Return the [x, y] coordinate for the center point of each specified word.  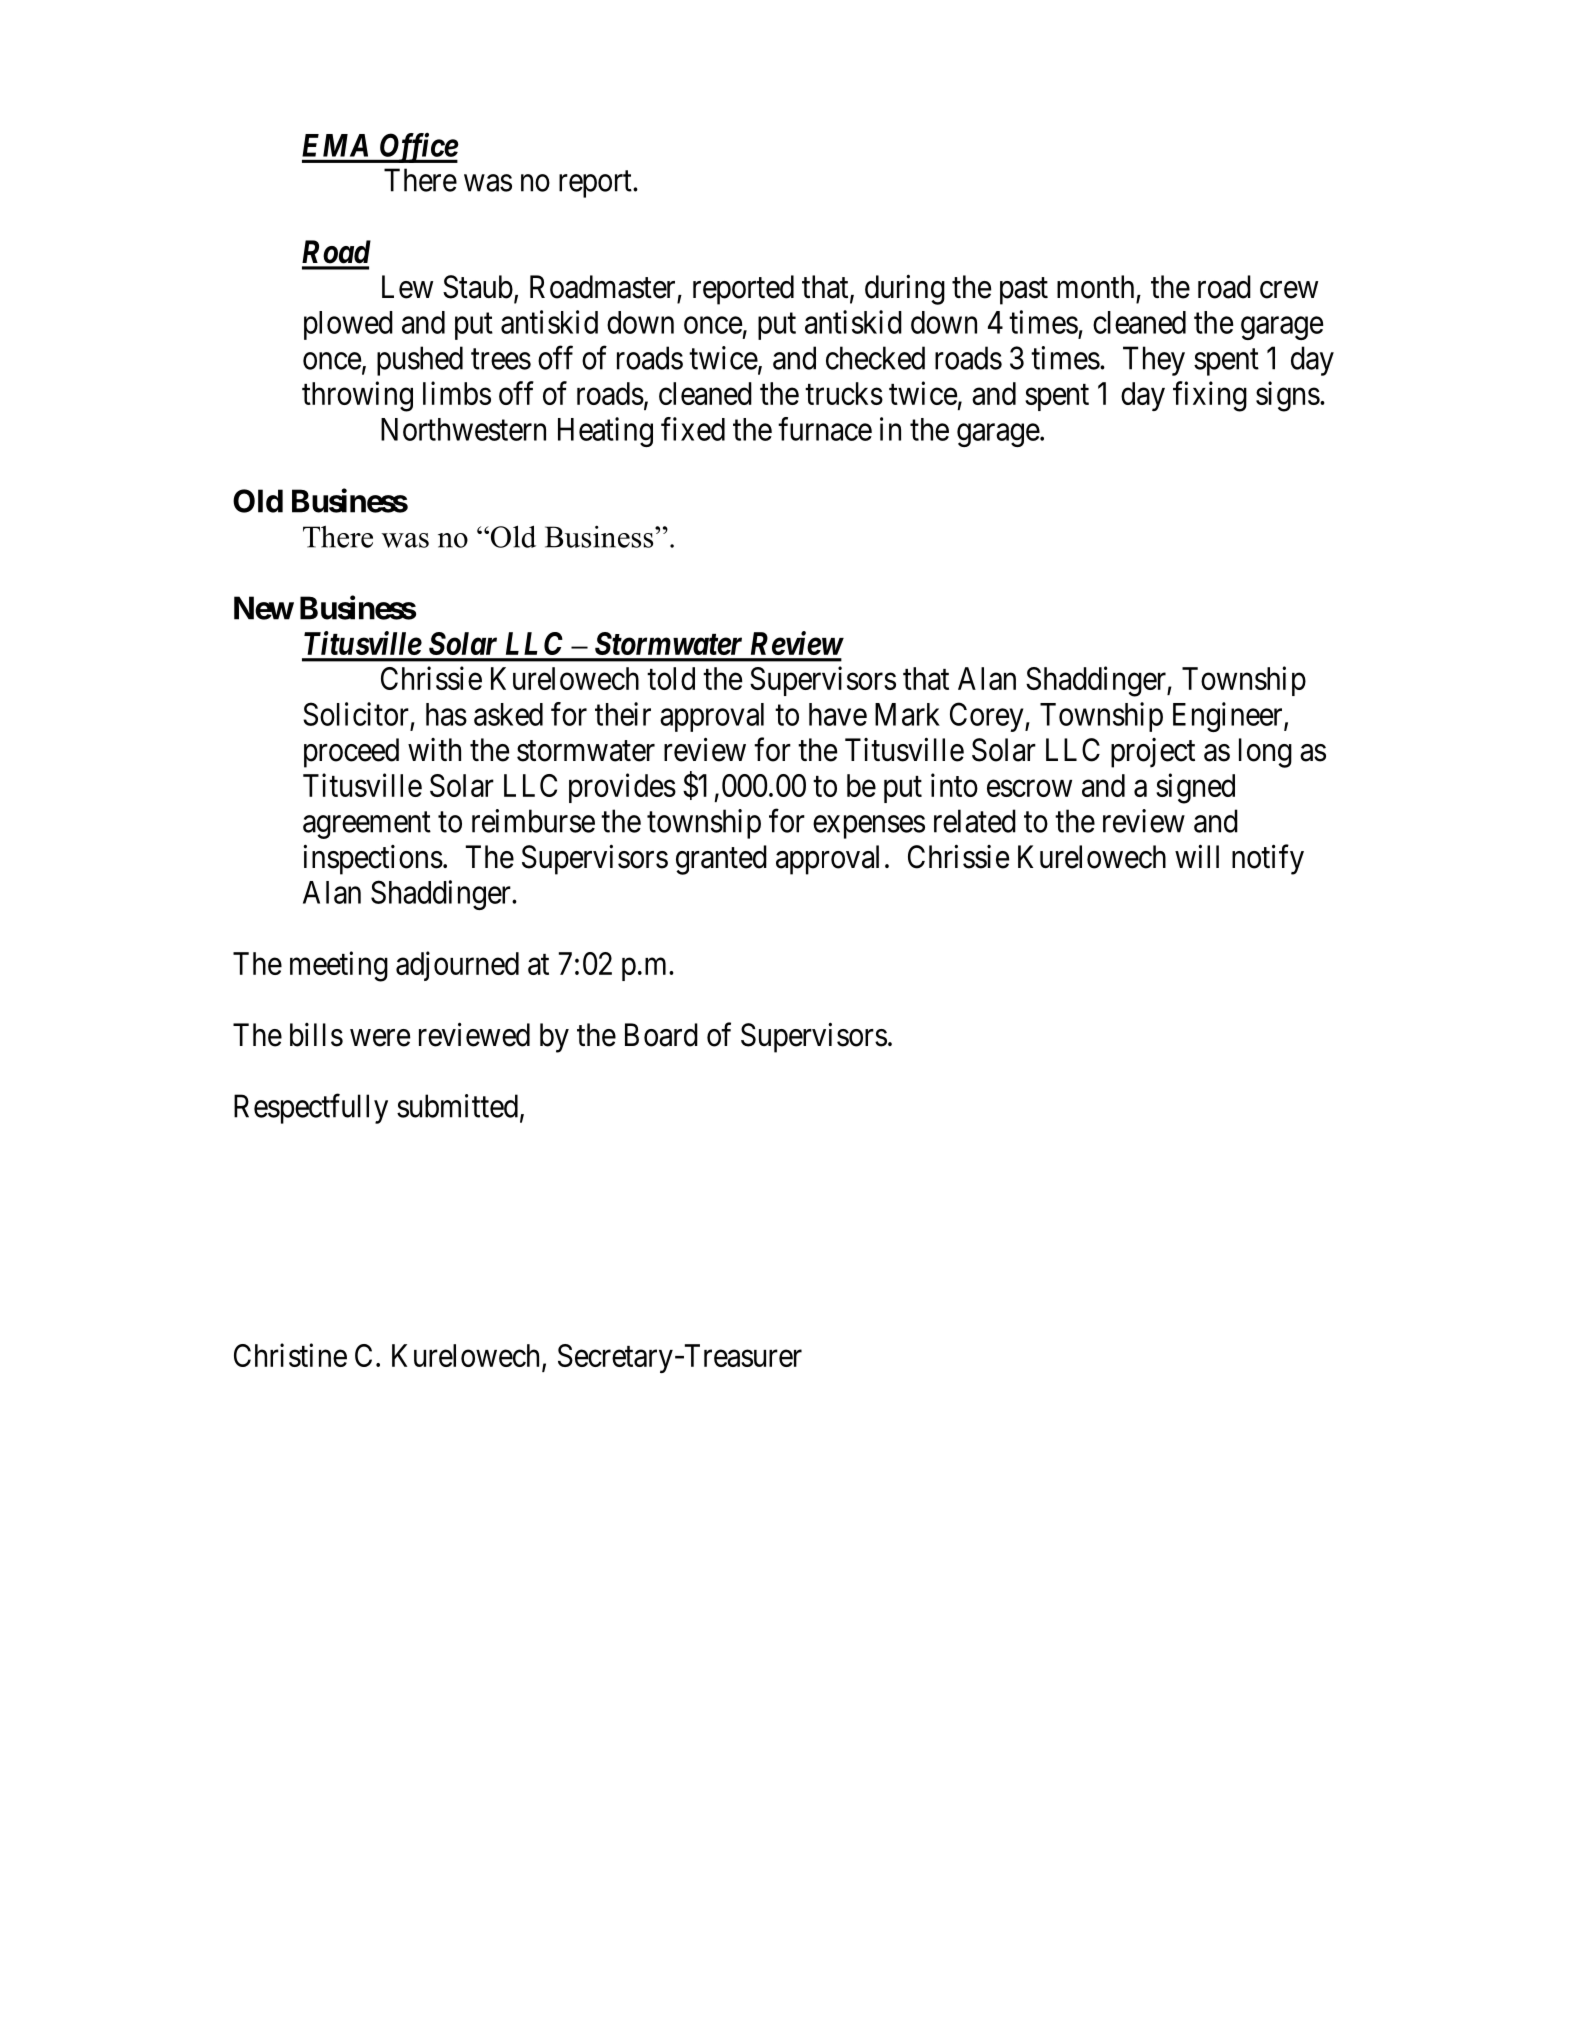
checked [875, 358]
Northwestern [463, 429]
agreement [367, 825]
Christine [290, 1355]
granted [721, 860]
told [671, 678]
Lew [407, 287]
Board [661, 1035]
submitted [457, 1106]
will [1197, 856]
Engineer [1229, 717]
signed [1195, 788]
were [380, 1038]
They [1154, 361]
